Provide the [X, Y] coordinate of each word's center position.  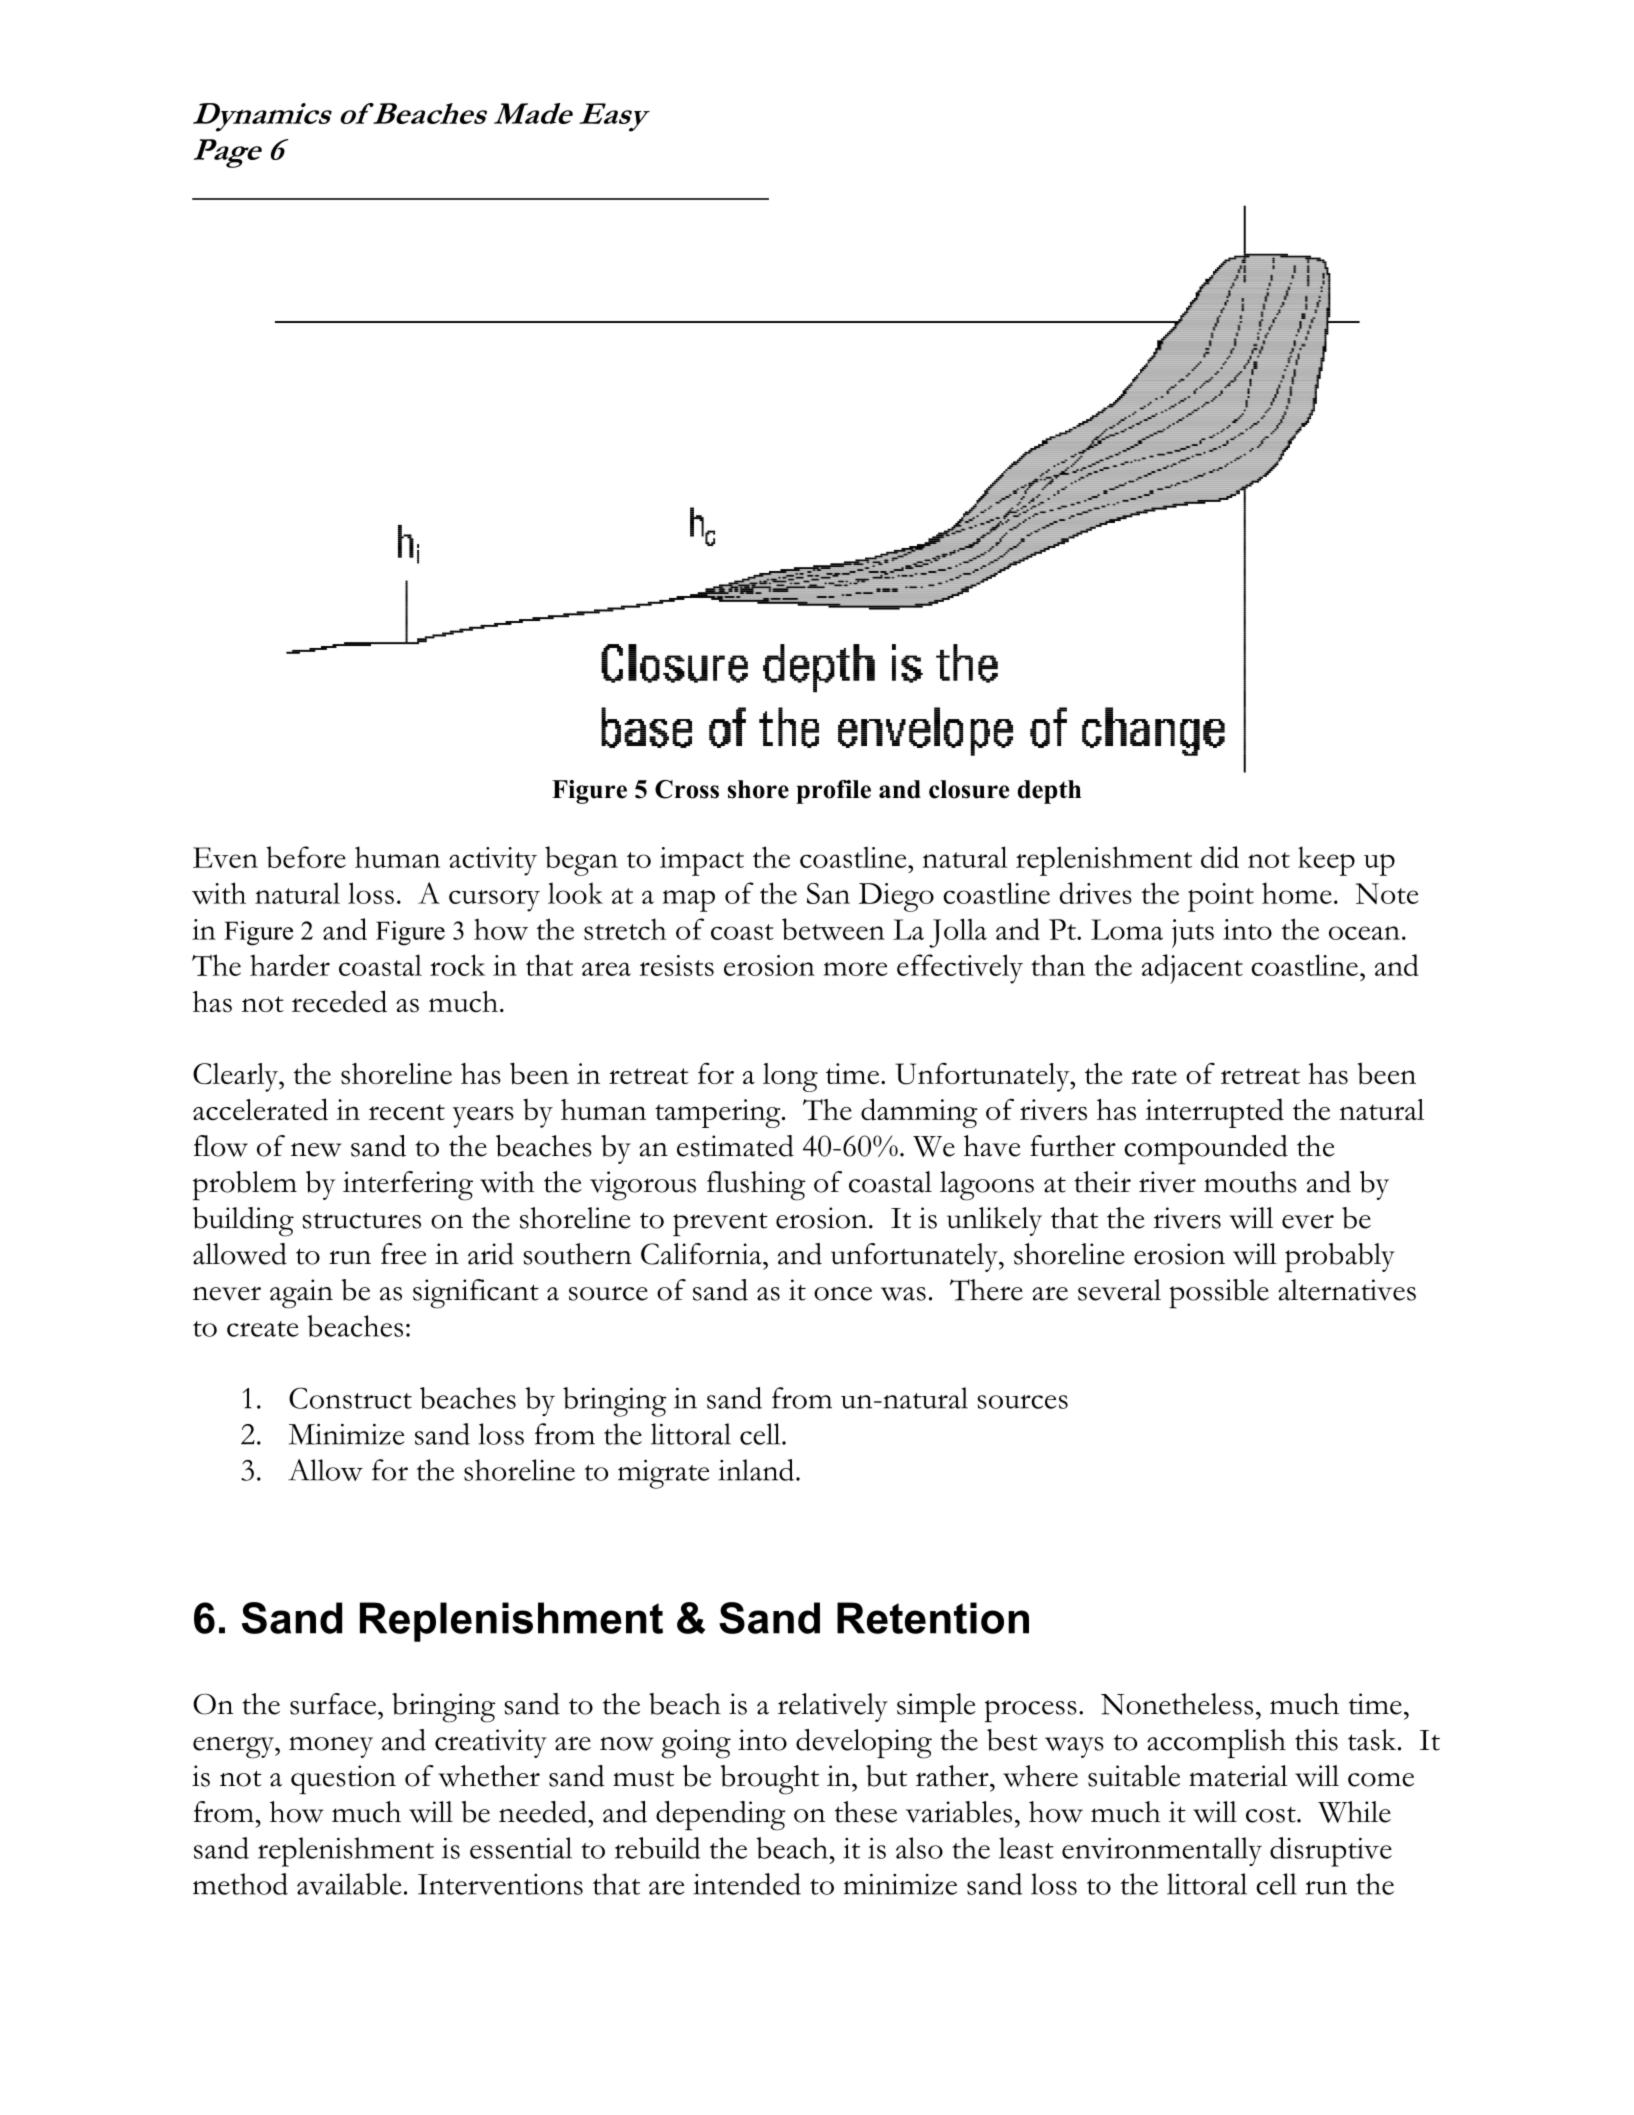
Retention [933, 1618]
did [1220, 857]
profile [833, 792]
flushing [756, 1186]
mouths [1250, 1182]
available [349, 1884]
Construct [350, 1398]
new [316, 1150]
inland [757, 1470]
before [306, 857]
